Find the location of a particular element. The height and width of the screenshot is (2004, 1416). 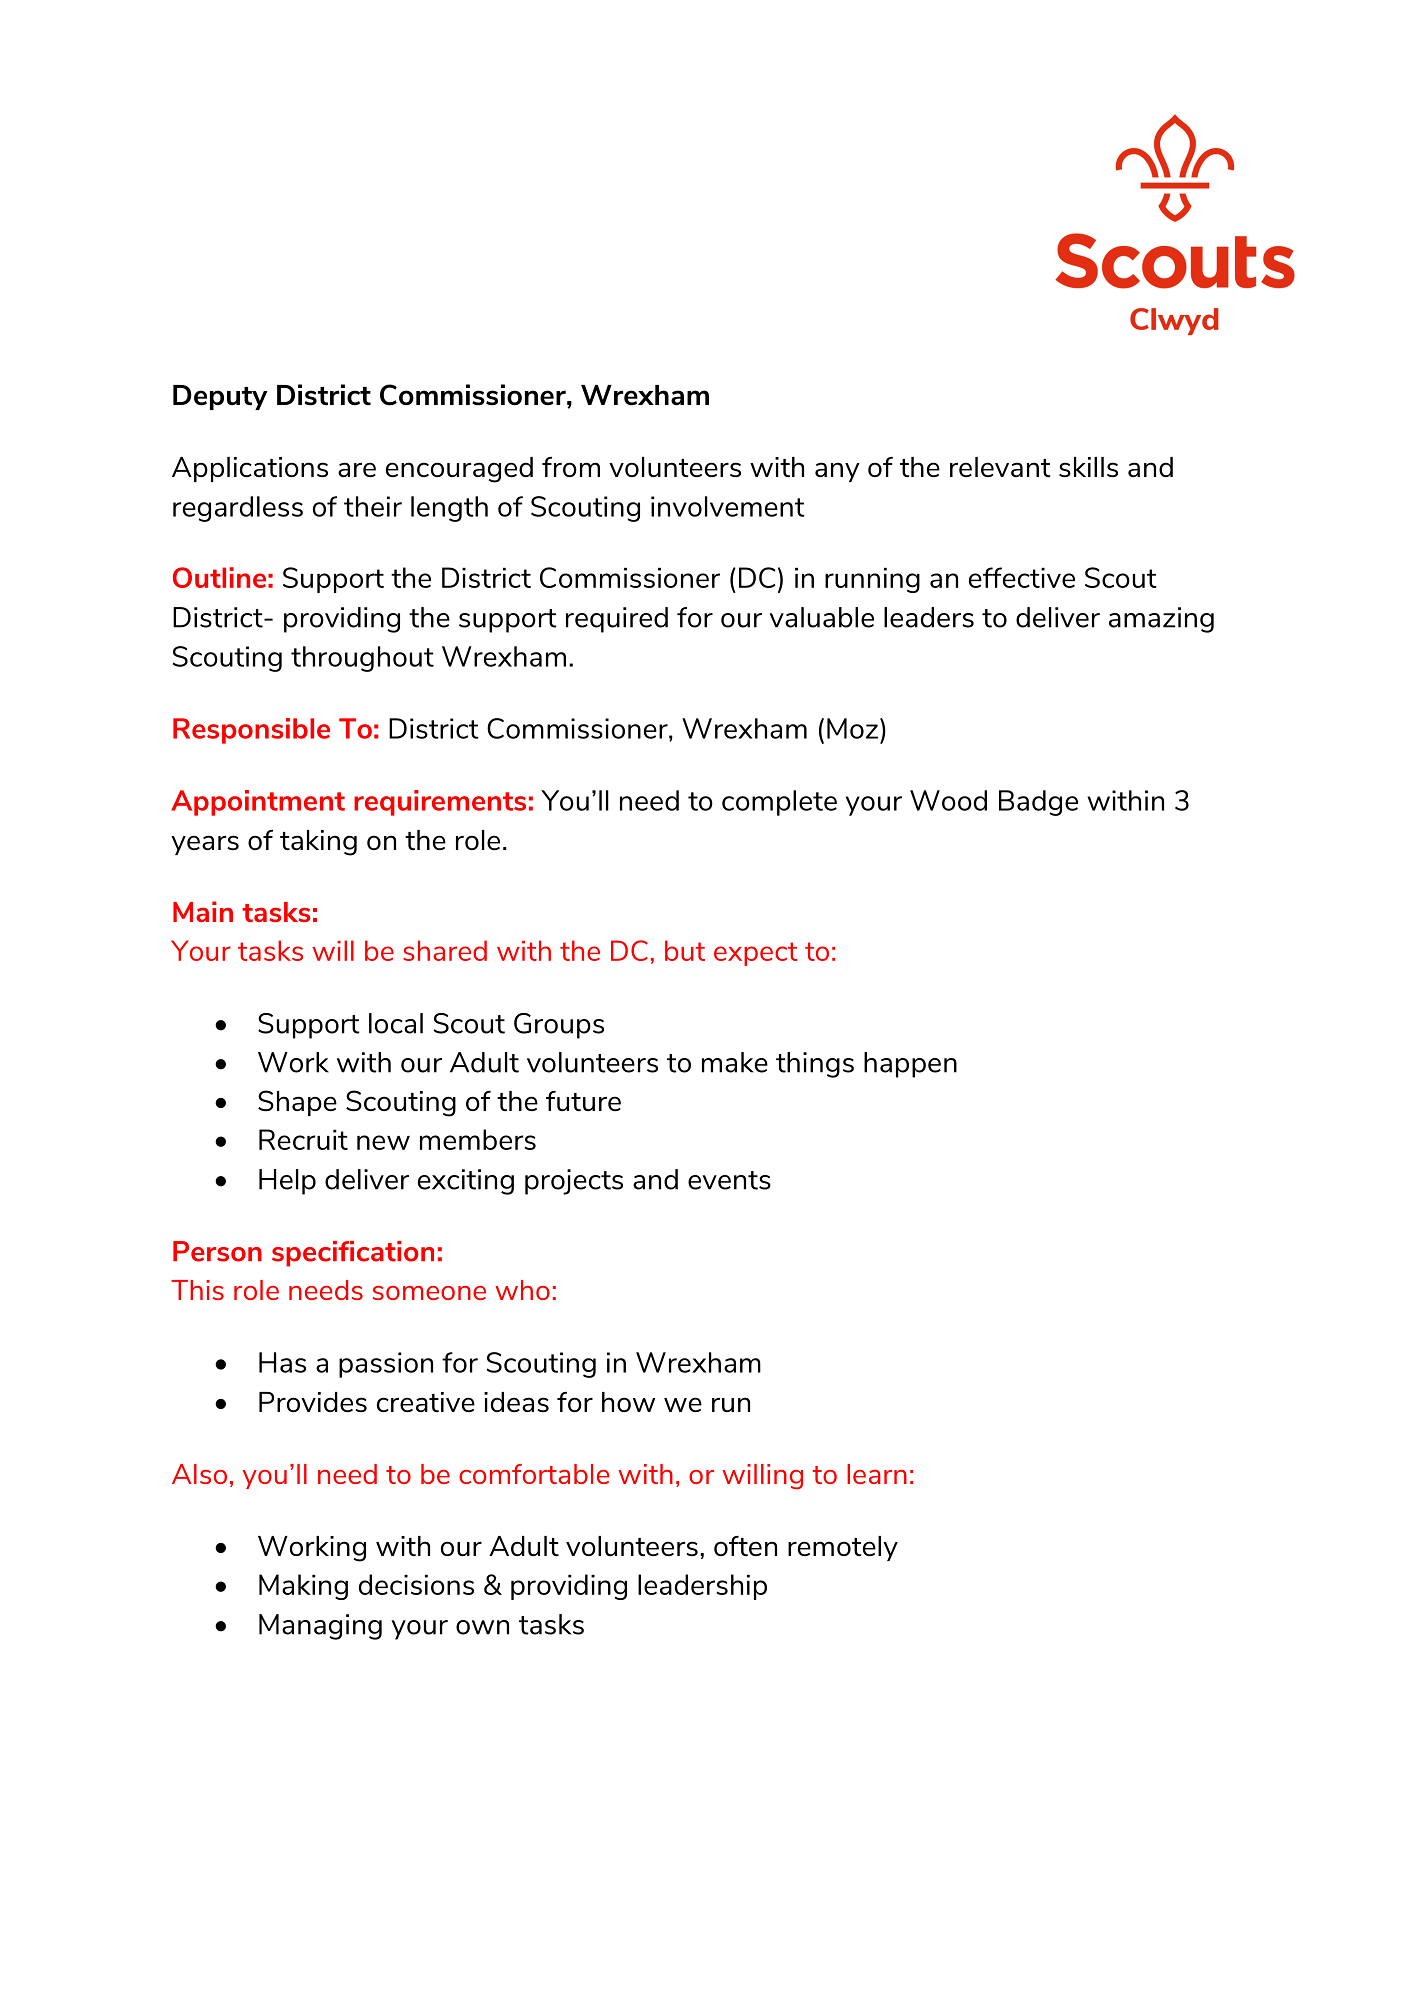

make is located at coordinates (735, 1062).
